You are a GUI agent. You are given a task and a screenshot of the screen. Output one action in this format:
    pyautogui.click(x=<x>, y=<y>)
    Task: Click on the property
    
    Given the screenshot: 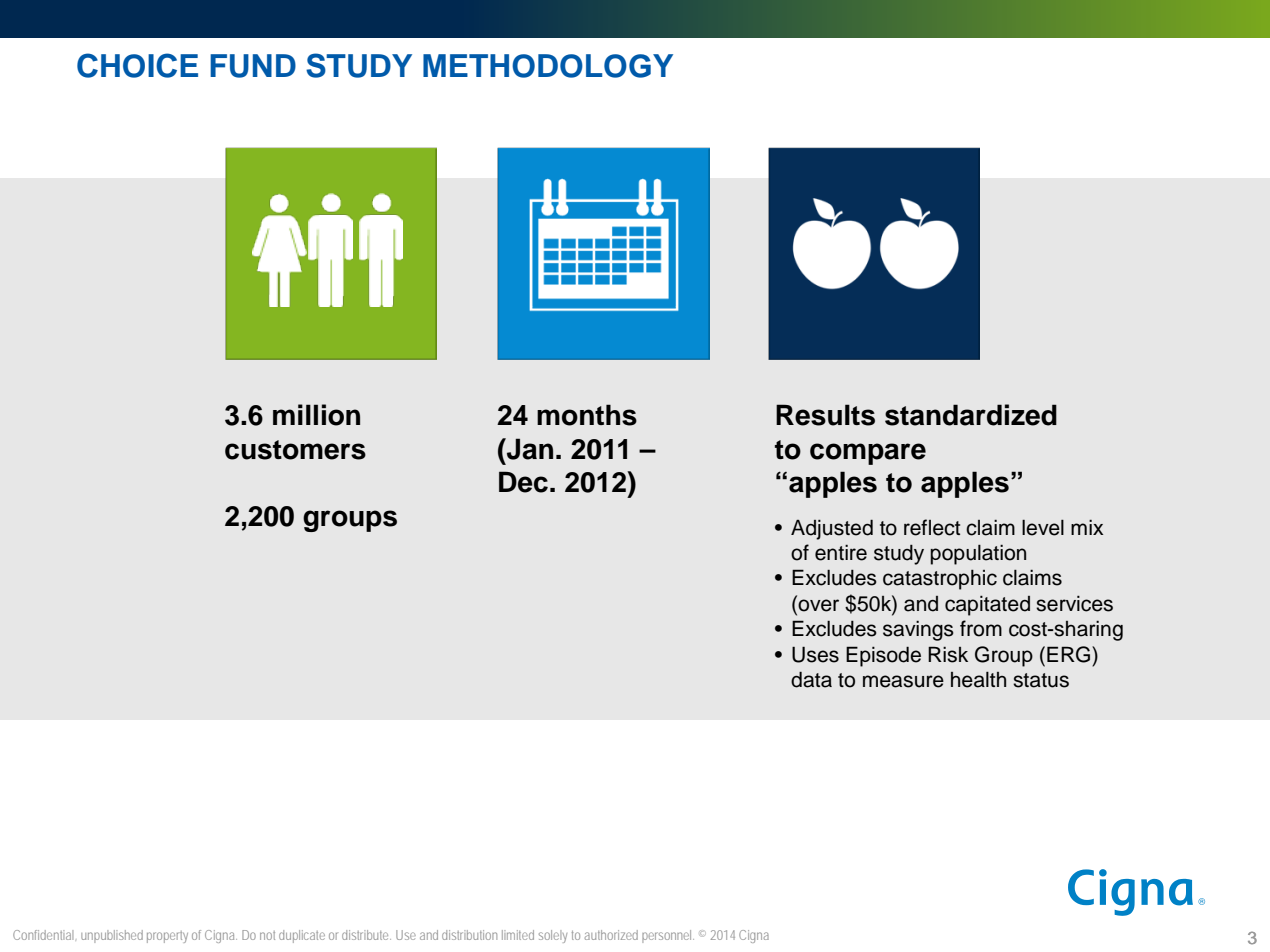 What is the action you would take?
    pyautogui.click(x=167, y=937)
